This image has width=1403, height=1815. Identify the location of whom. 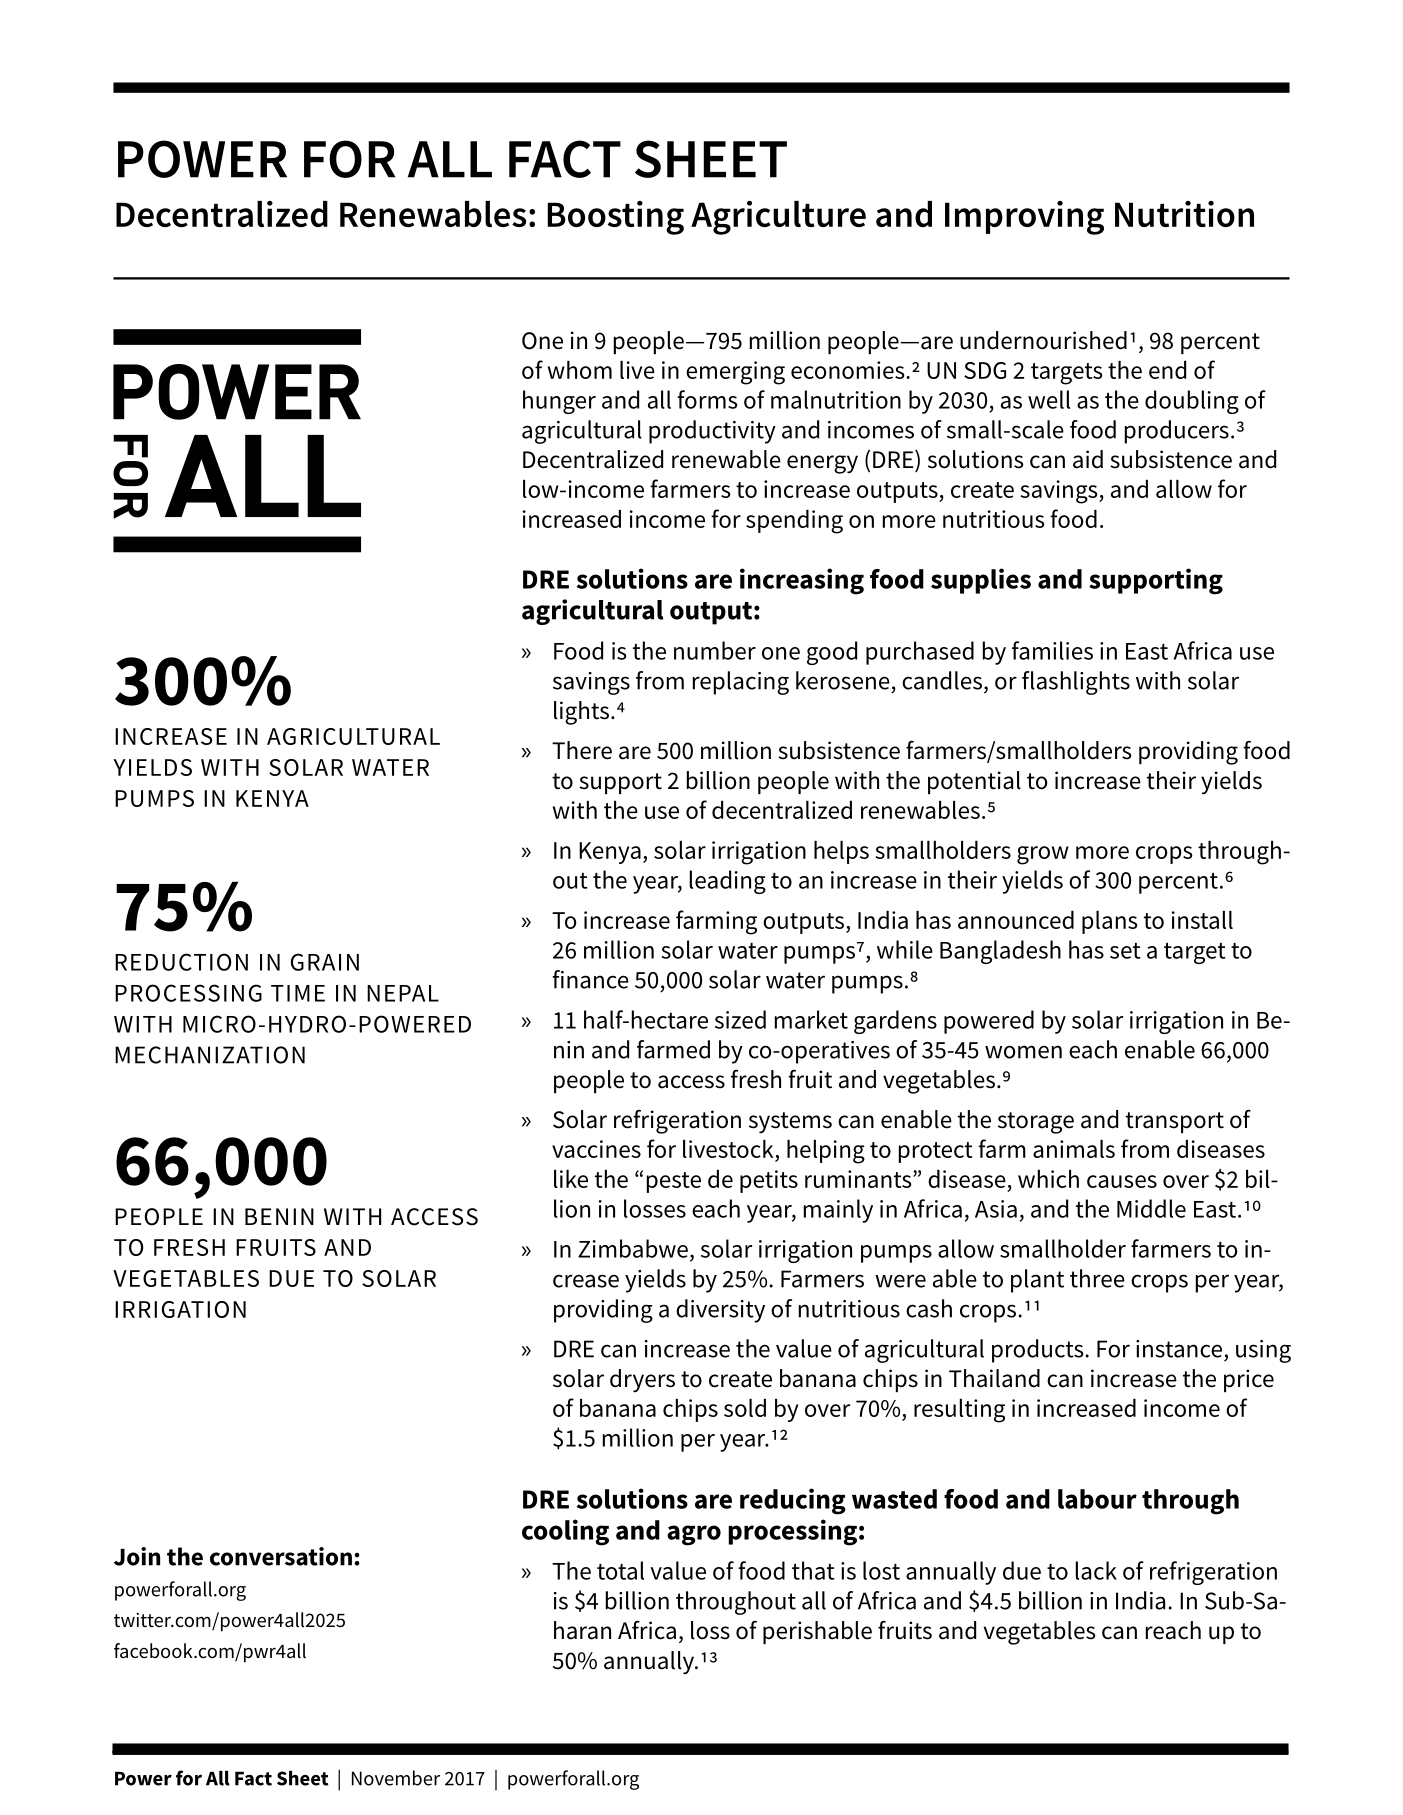
(580, 370).
